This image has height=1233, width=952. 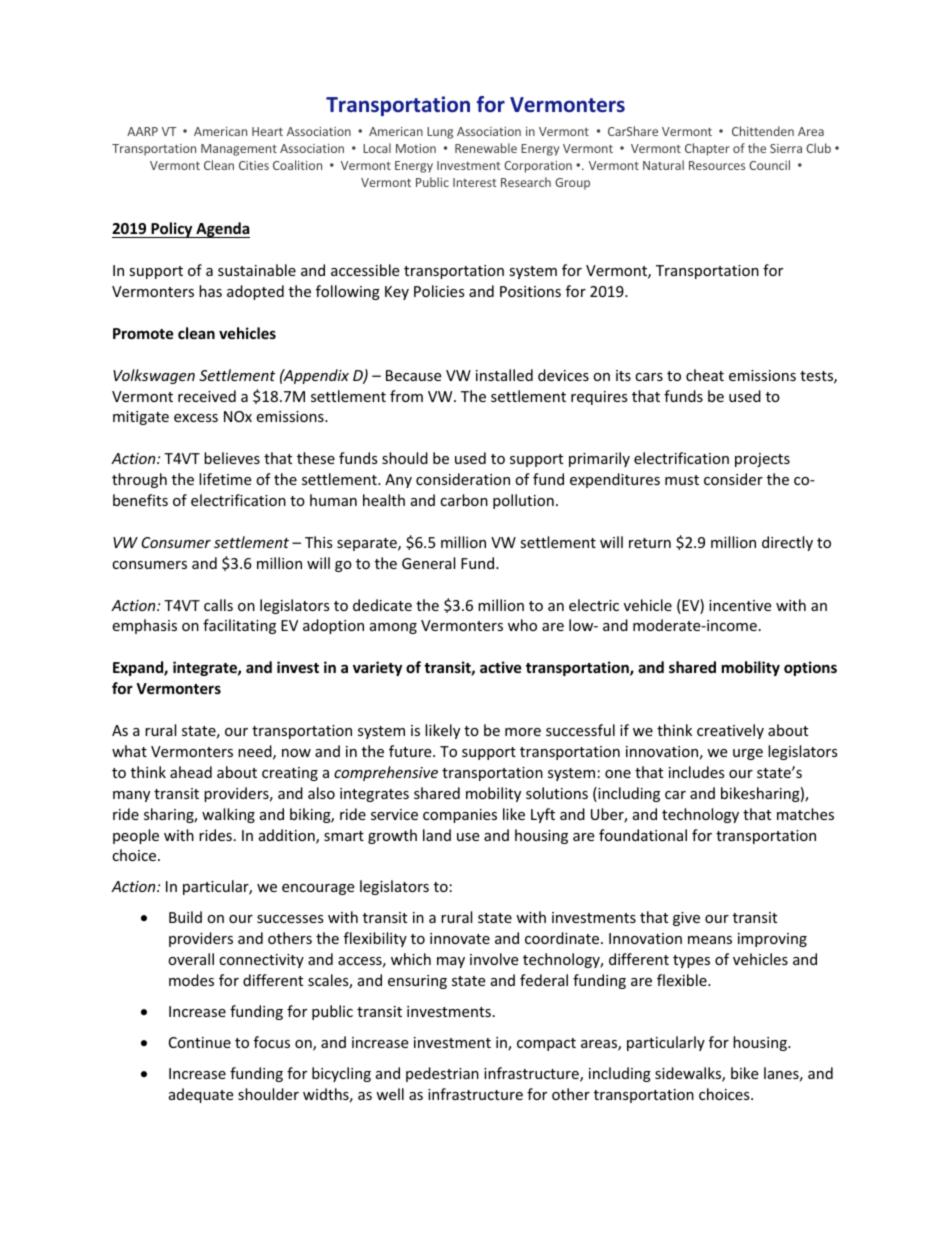 I want to click on urge, so click(x=748, y=754).
